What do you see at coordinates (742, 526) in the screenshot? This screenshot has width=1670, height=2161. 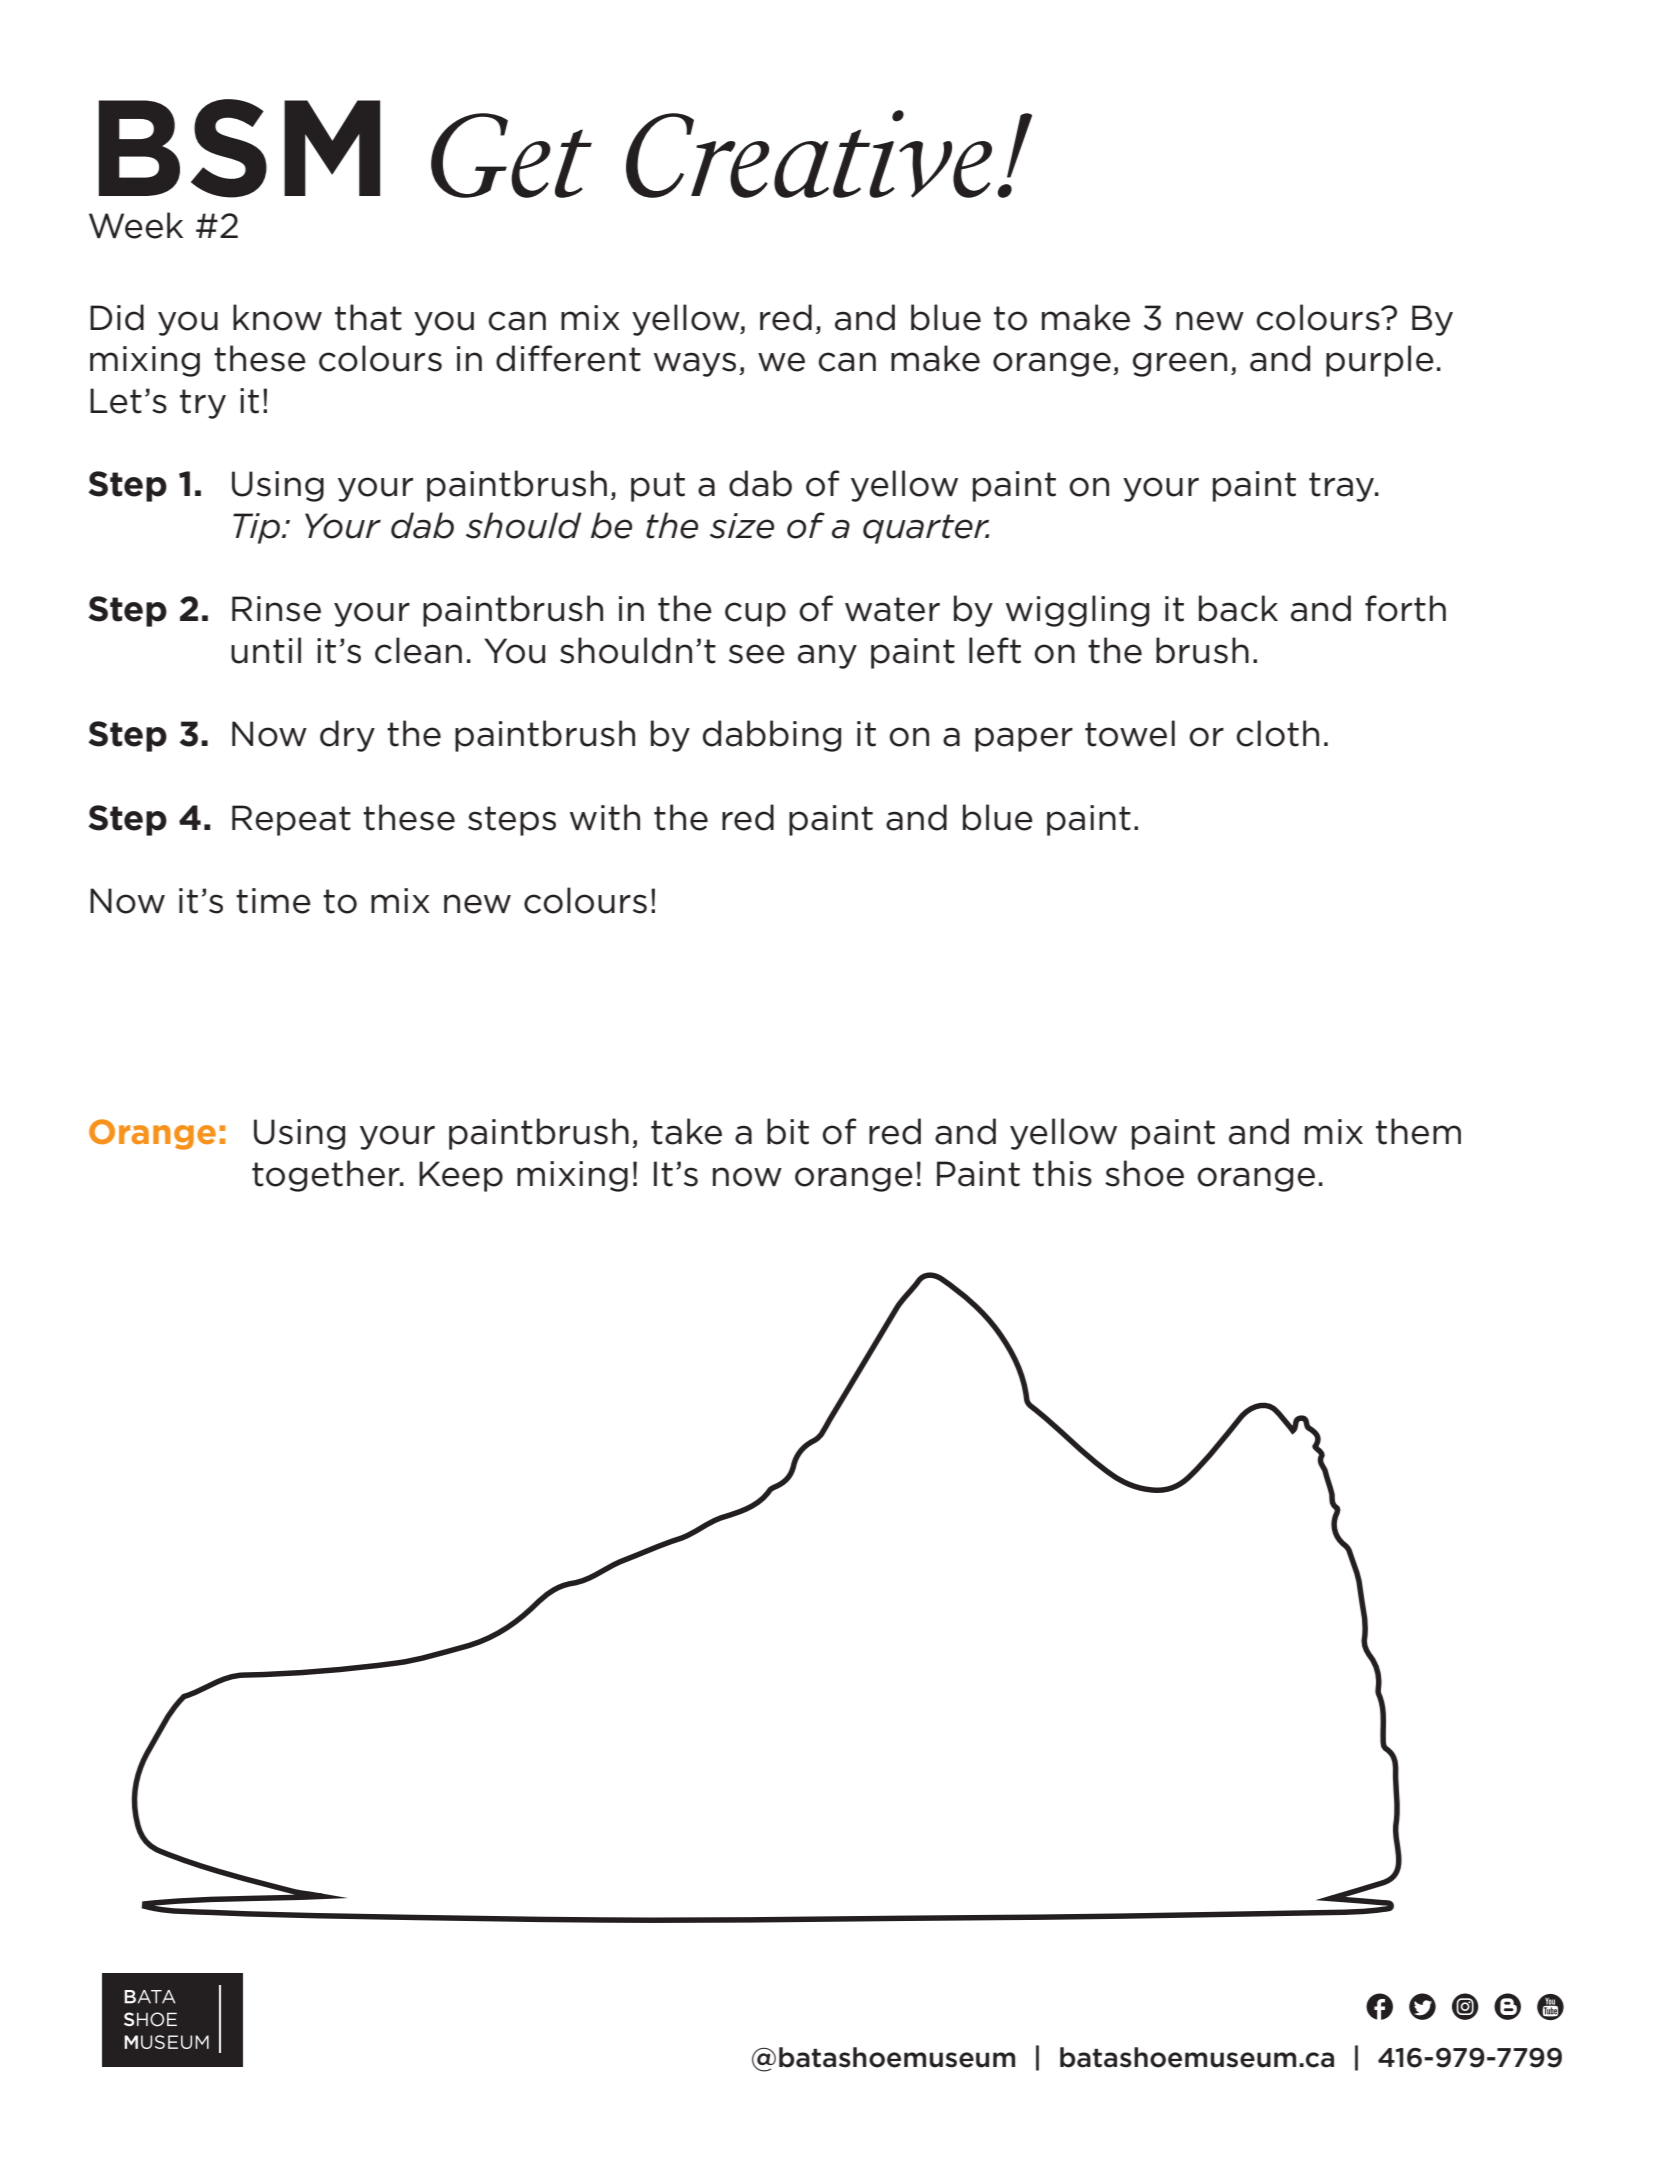 I see `size` at bounding box center [742, 526].
